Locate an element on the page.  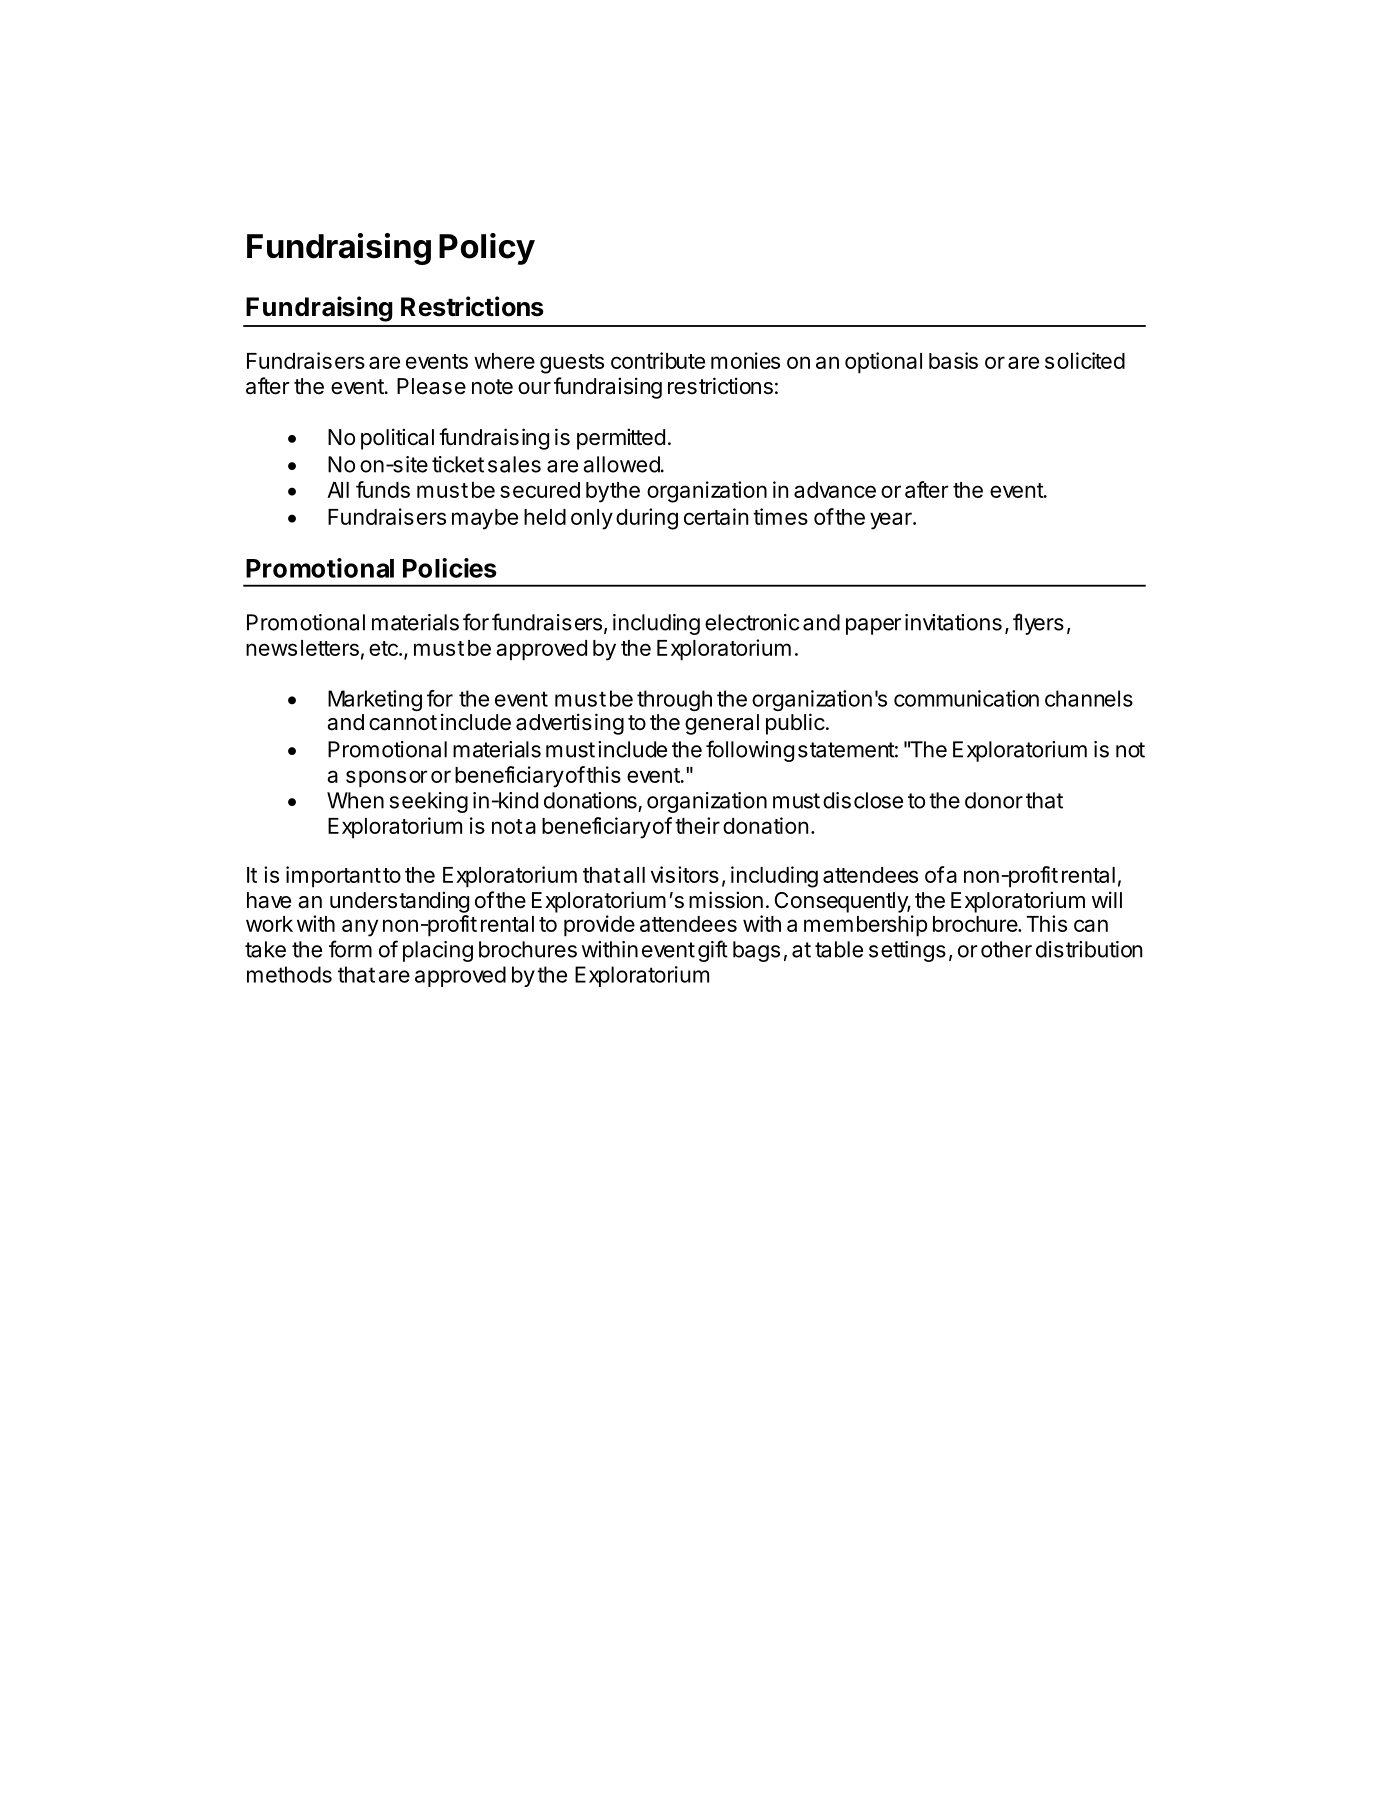
contribute is located at coordinates (658, 360).
